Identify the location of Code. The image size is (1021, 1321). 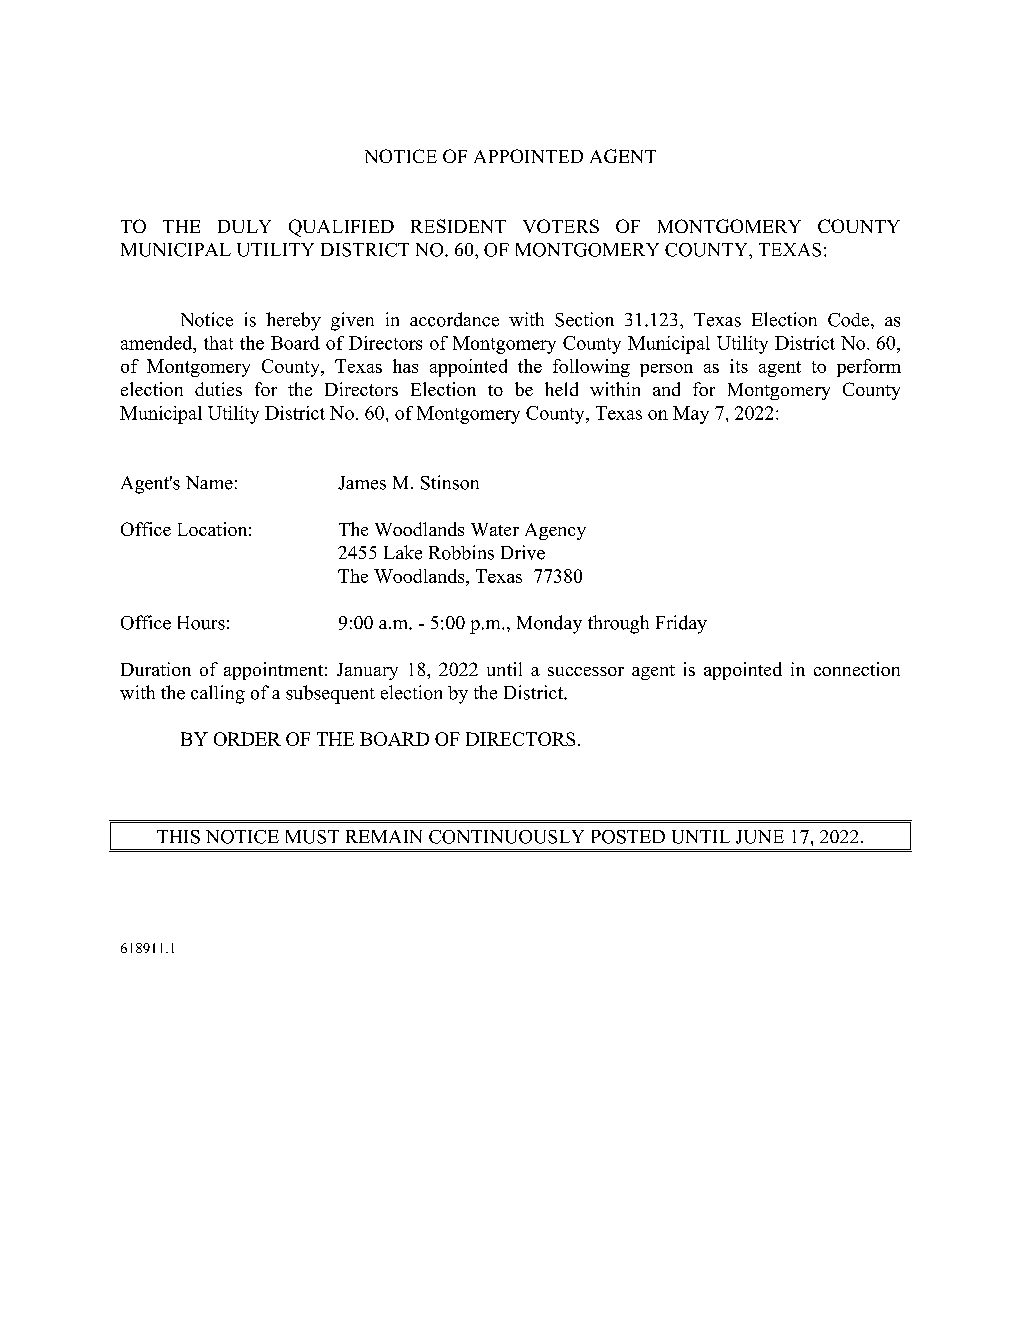
(850, 320).
